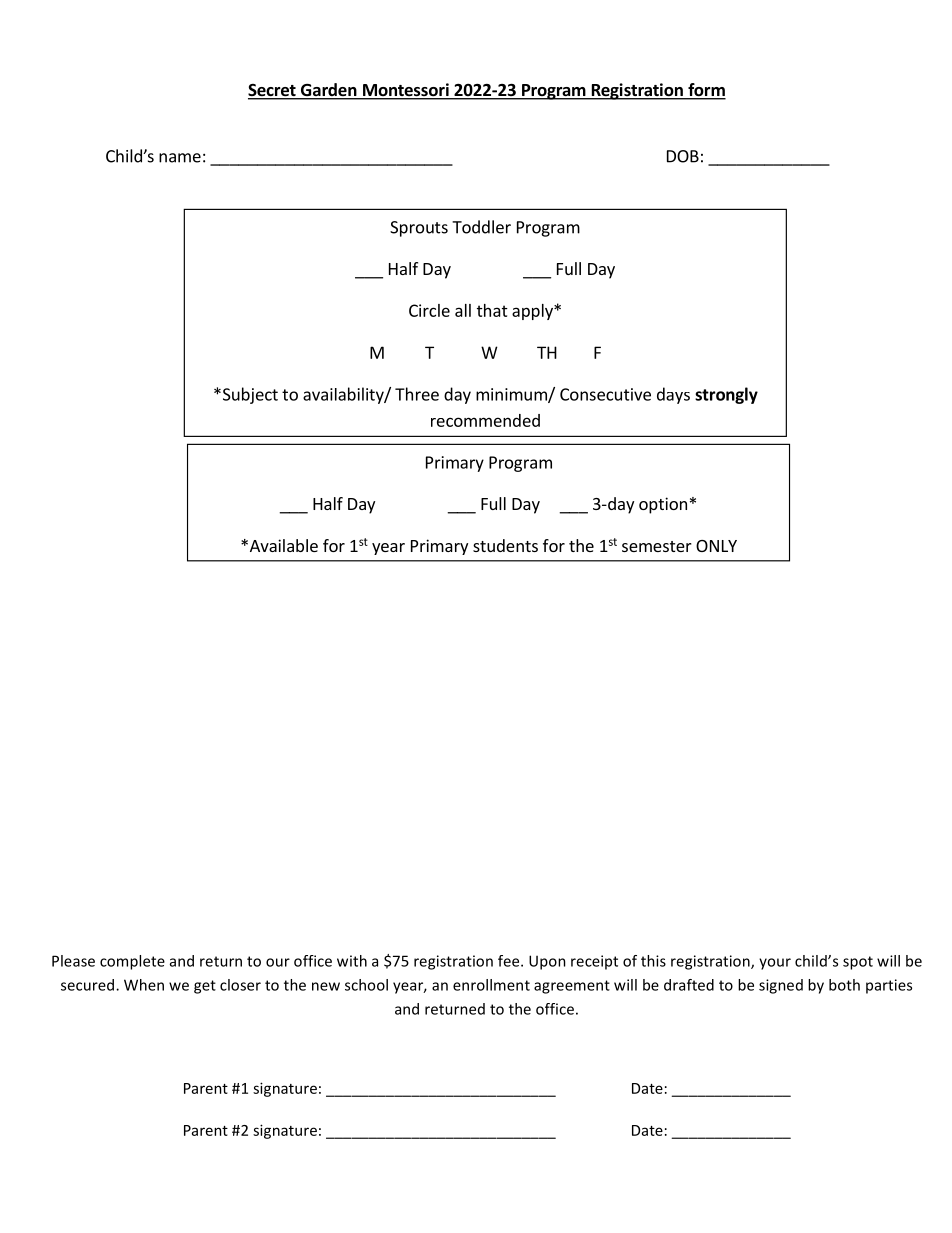 The width and height of the page is (952, 1233). Describe the element at coordinates (726, 395) in the page. I see `strongly` at that location.
